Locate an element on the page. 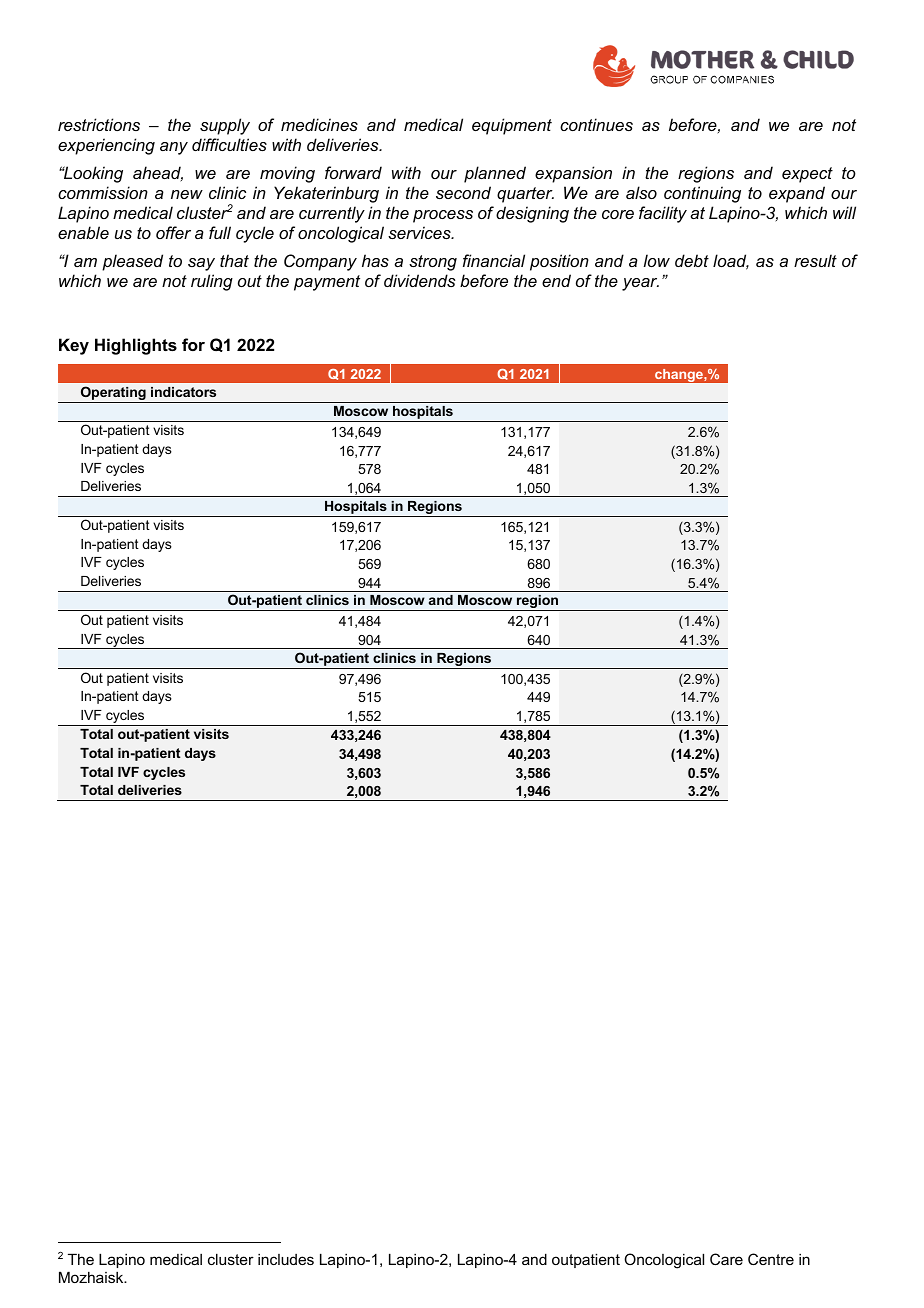  Centre is located at coordinates (771, 1259).
